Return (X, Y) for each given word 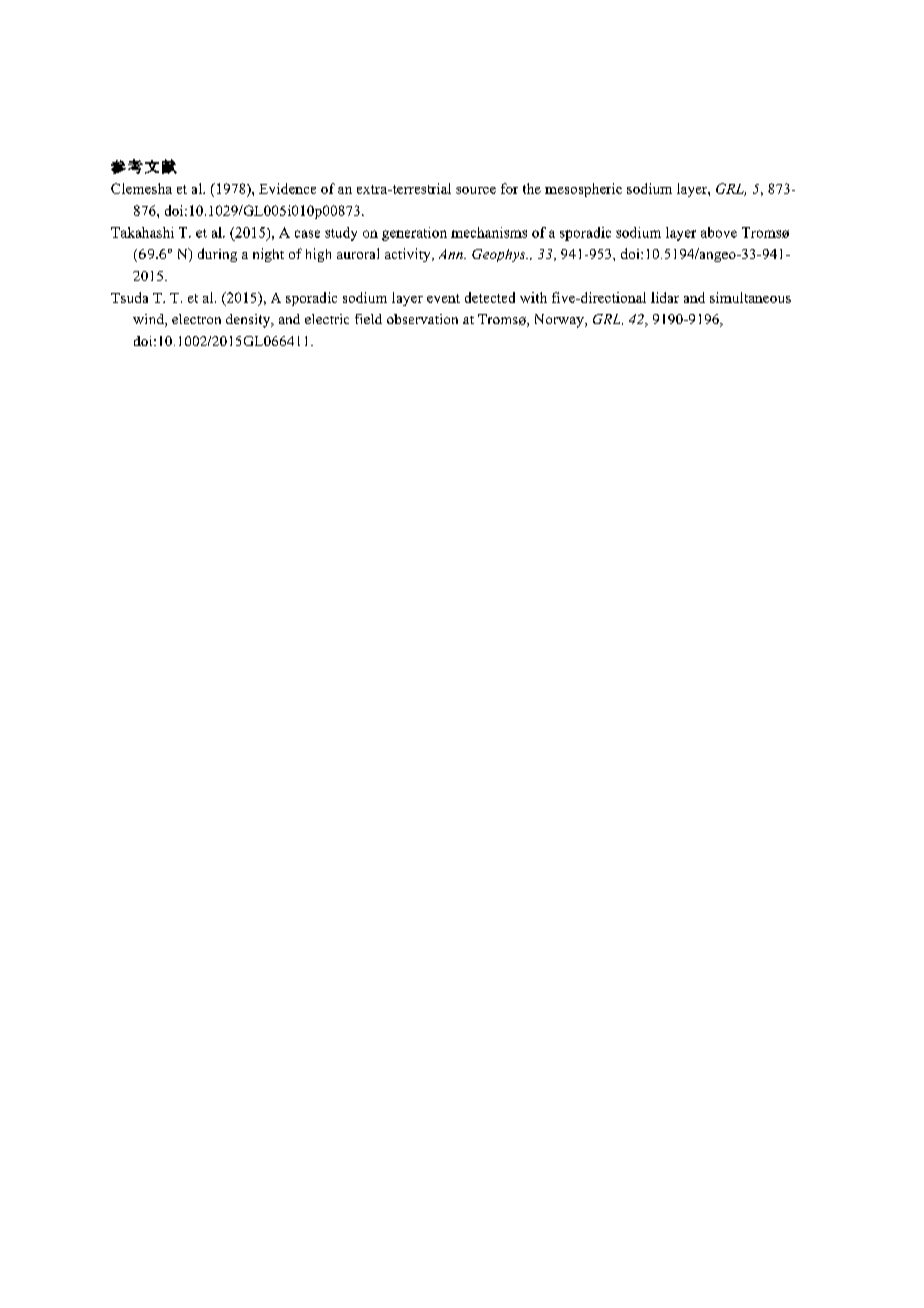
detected (490, 297)
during (217, 255)
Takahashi (142, 232)
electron (196, 319)
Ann (452, 254)
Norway (560, 321)
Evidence (287, 188)
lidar (665, 297)
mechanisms (489, 232)
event (443, 298)
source (476, 190)
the (532, 188)
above (719, 232)
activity (409, 255)
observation (422, 319)
